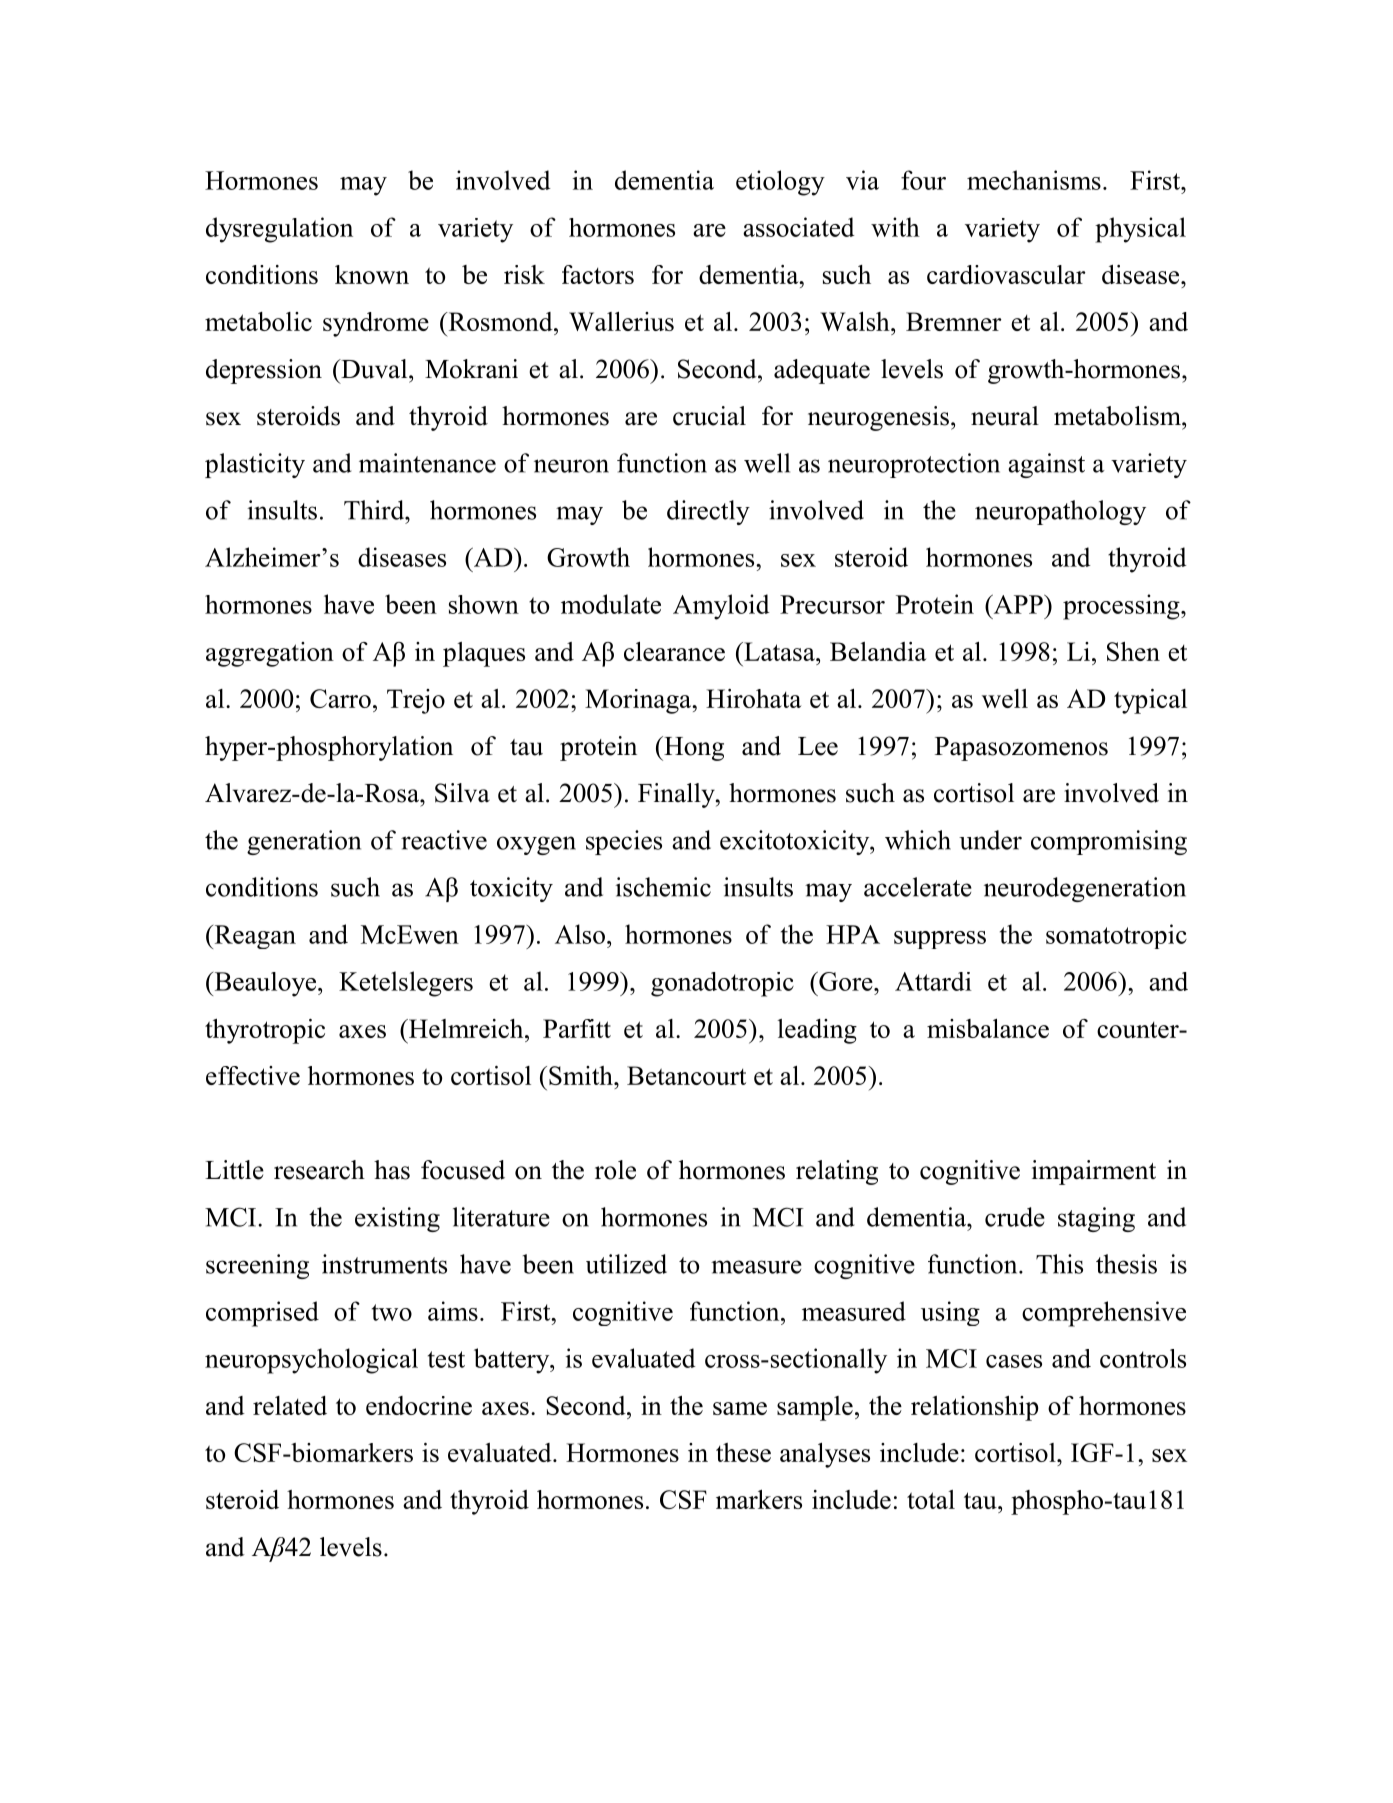  I want to click on under, so click(990, 840).
